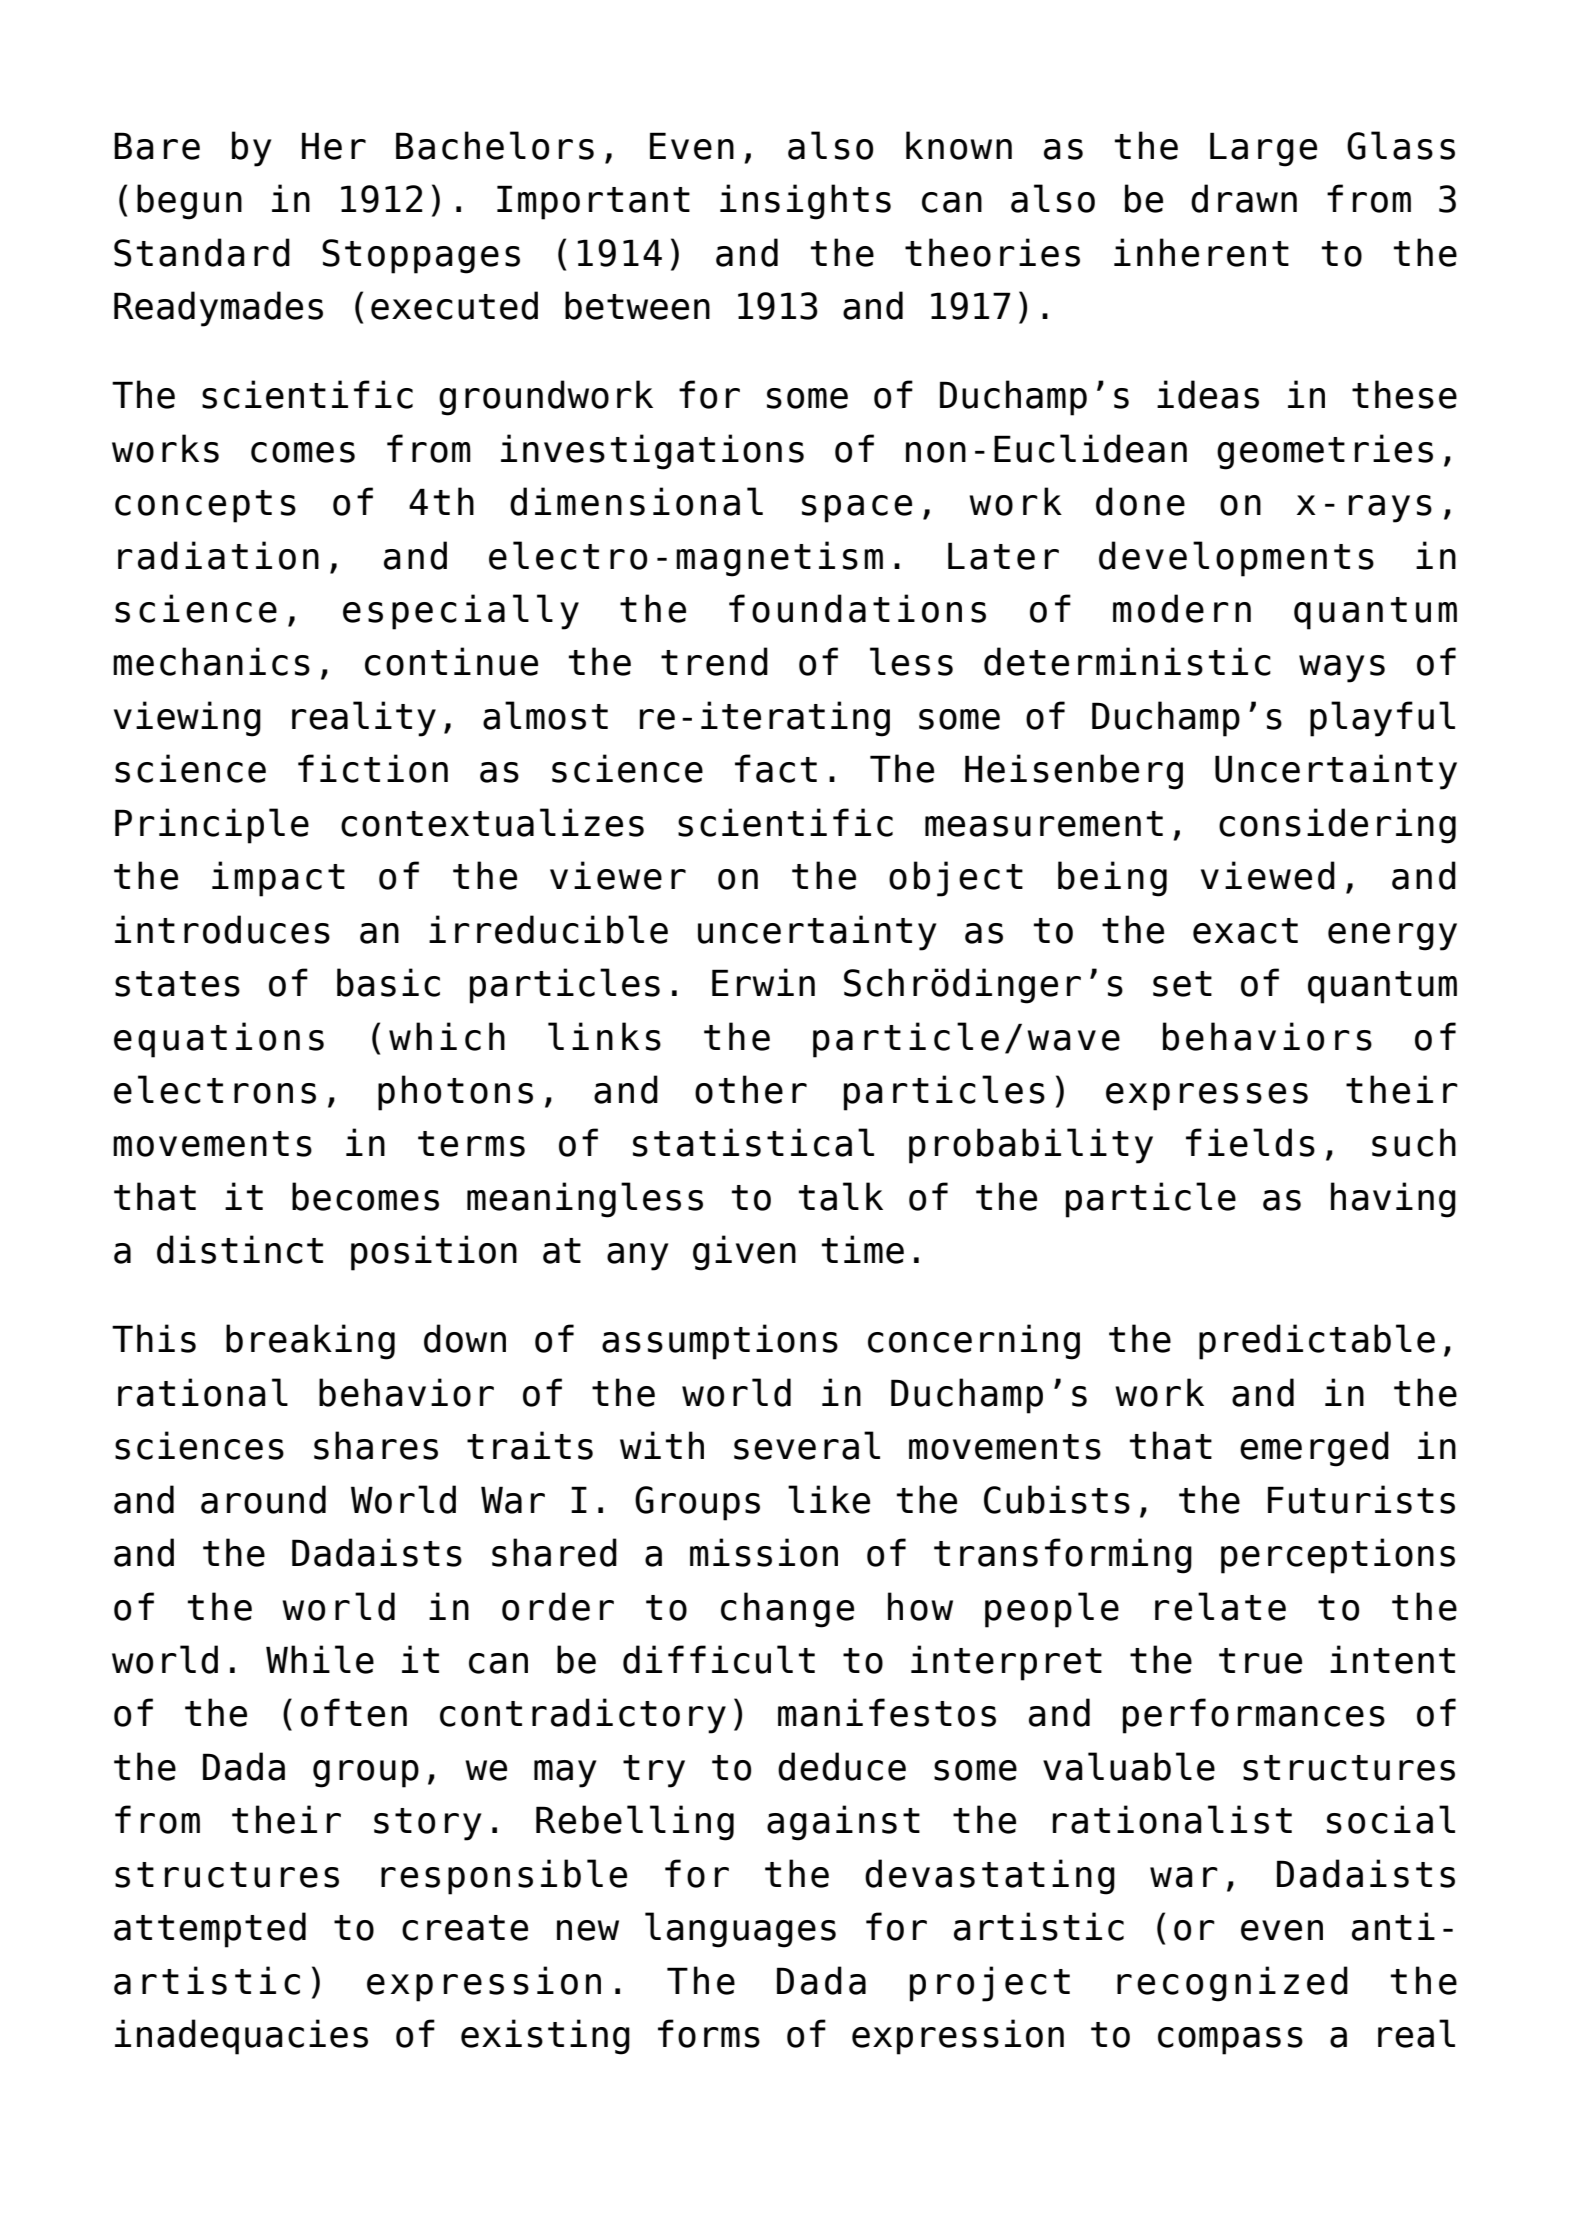  What do you see at coordinates (776, 768) in the image?
I see `fact` at bounding box center [776, 768].
